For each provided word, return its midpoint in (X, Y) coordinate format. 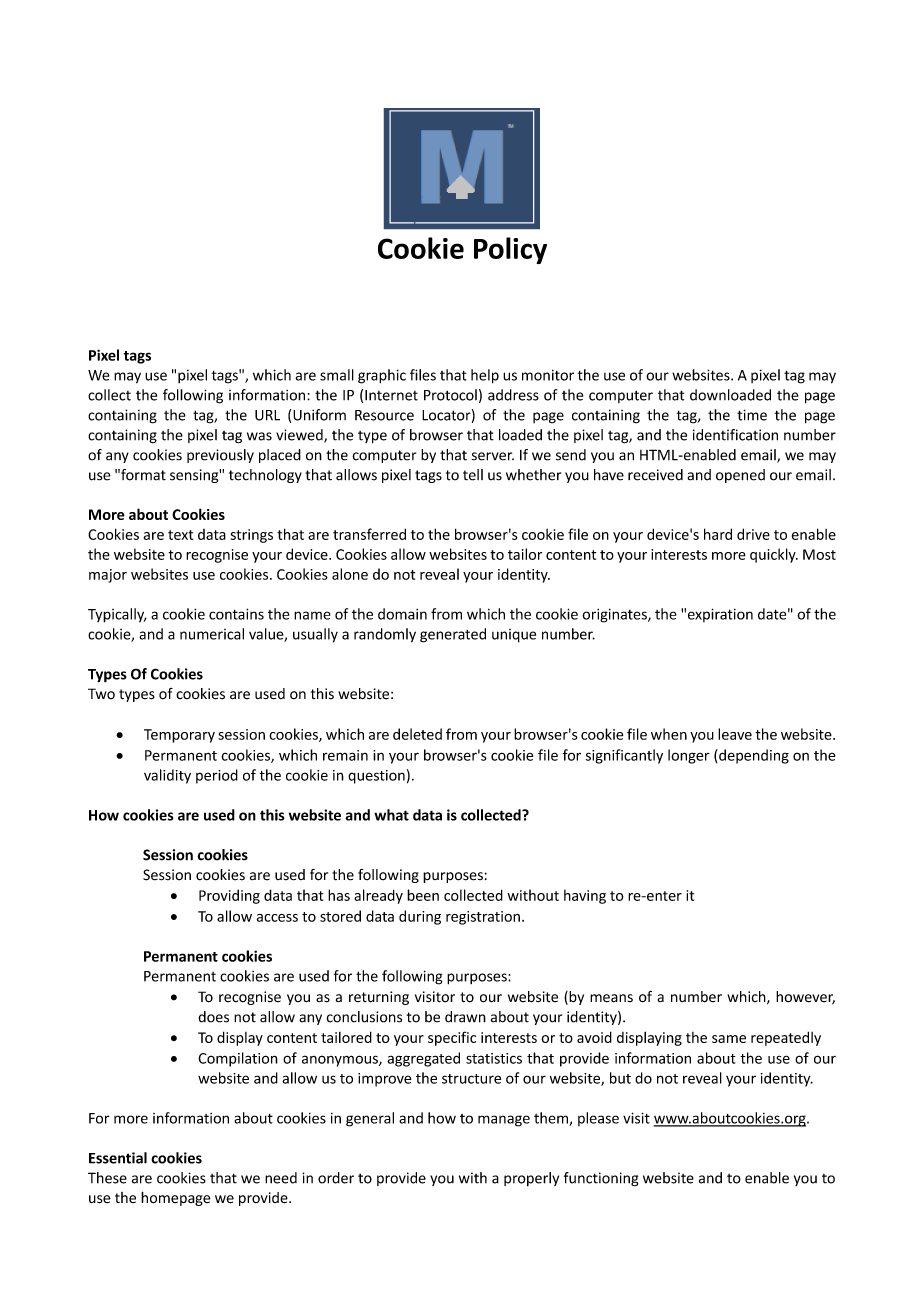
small (337, 375)
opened (740, 476)
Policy (510, 250)
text (180, 535)
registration (483, 918)
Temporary (179, 736)
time (752, 415)
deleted (417, 734)
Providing (229, 896)
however (805, 998)
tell (473, 475)
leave (735, 734)
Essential (118, 1158)
